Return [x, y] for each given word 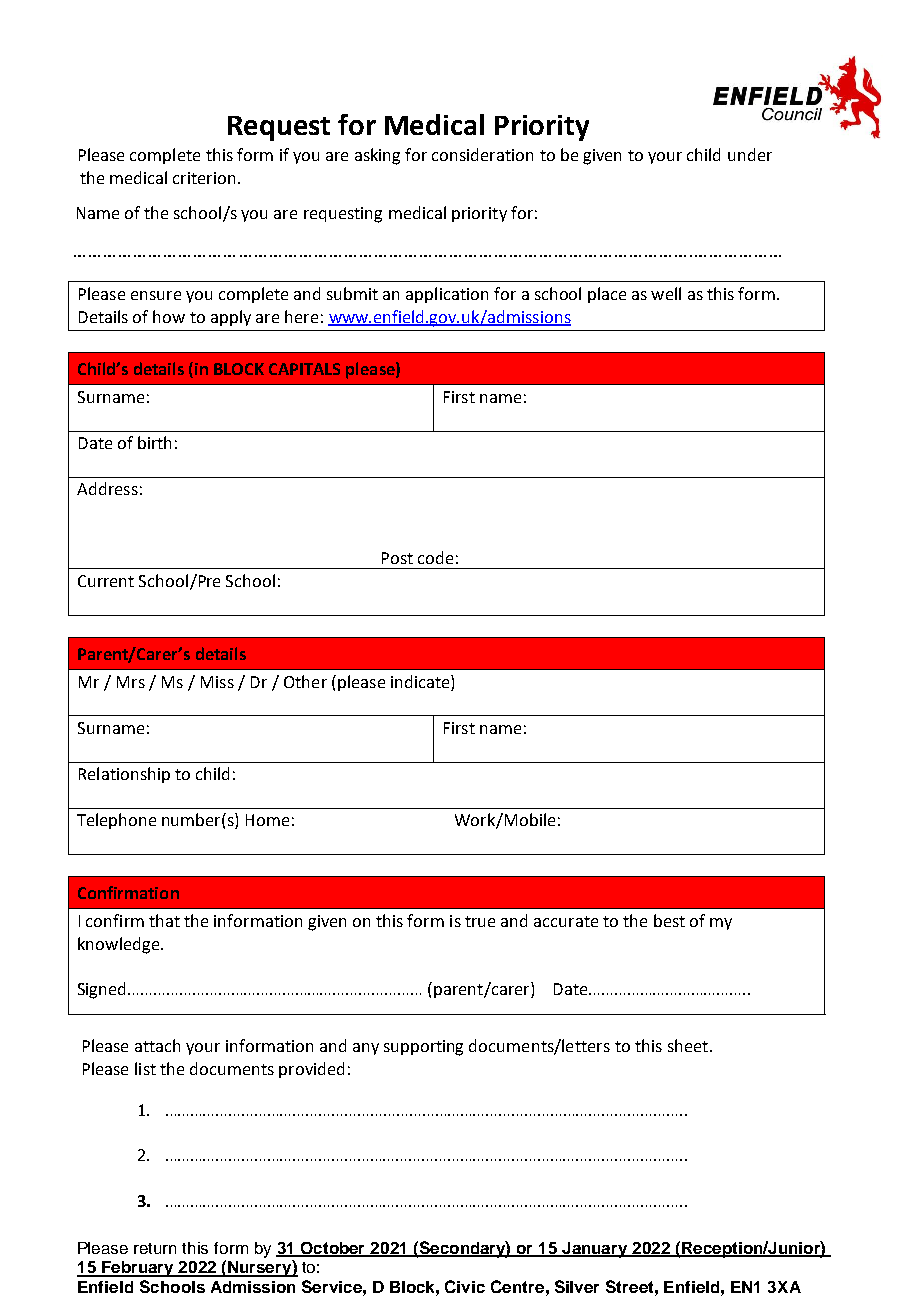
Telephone [116, 821]
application [447, 295]
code [435, 557]
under [750, 154]
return [155, 1248]
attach [157, 1045]
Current [106, 581]
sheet [688, 1045]
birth [154, 442]
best [669, 920]
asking [377, 156]
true [480, 921]
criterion [204, 178]
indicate [421, 681]
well [666, 293]
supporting [423, 1048]
